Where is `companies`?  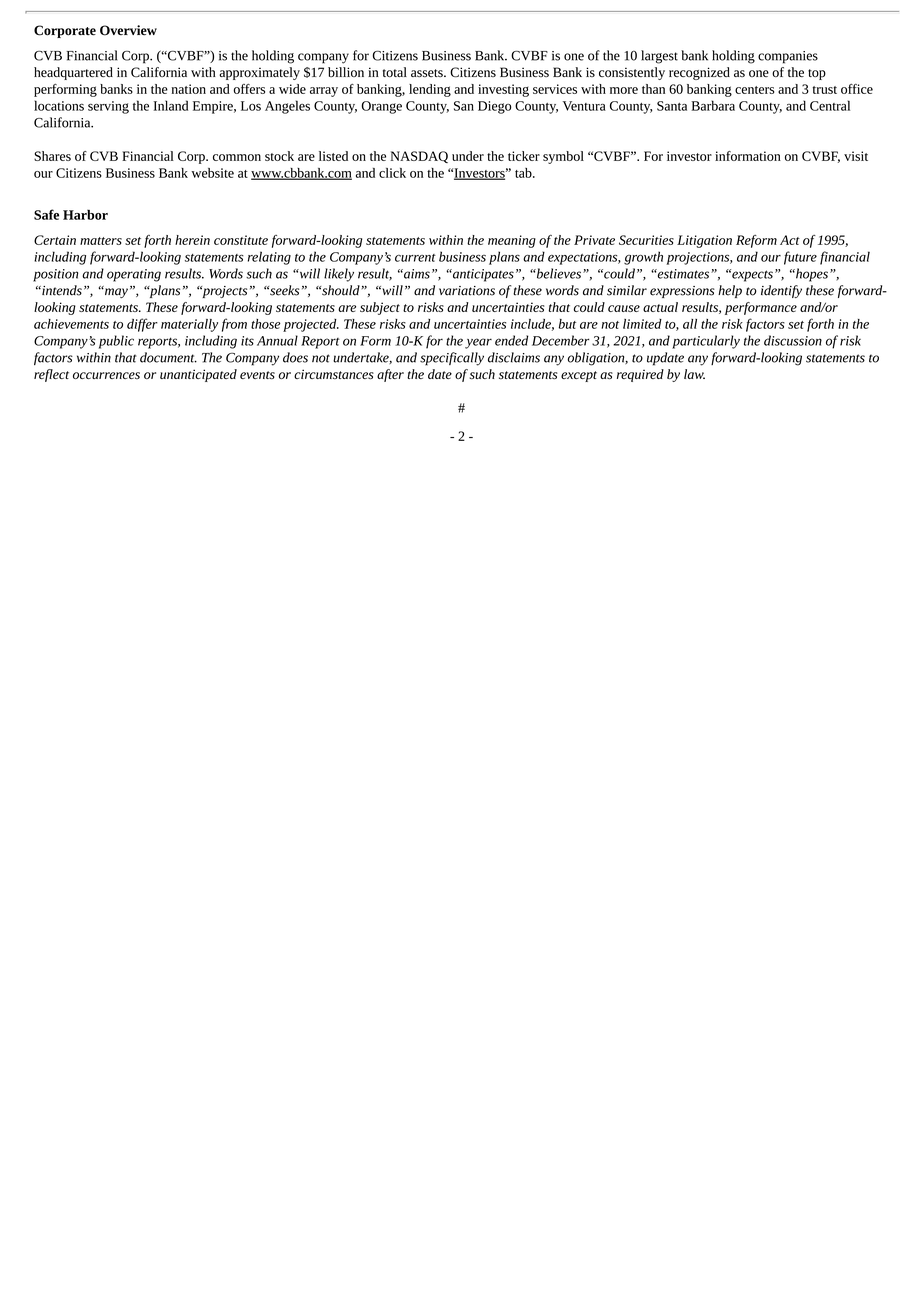 companies is located at coordinates (788, 57).
